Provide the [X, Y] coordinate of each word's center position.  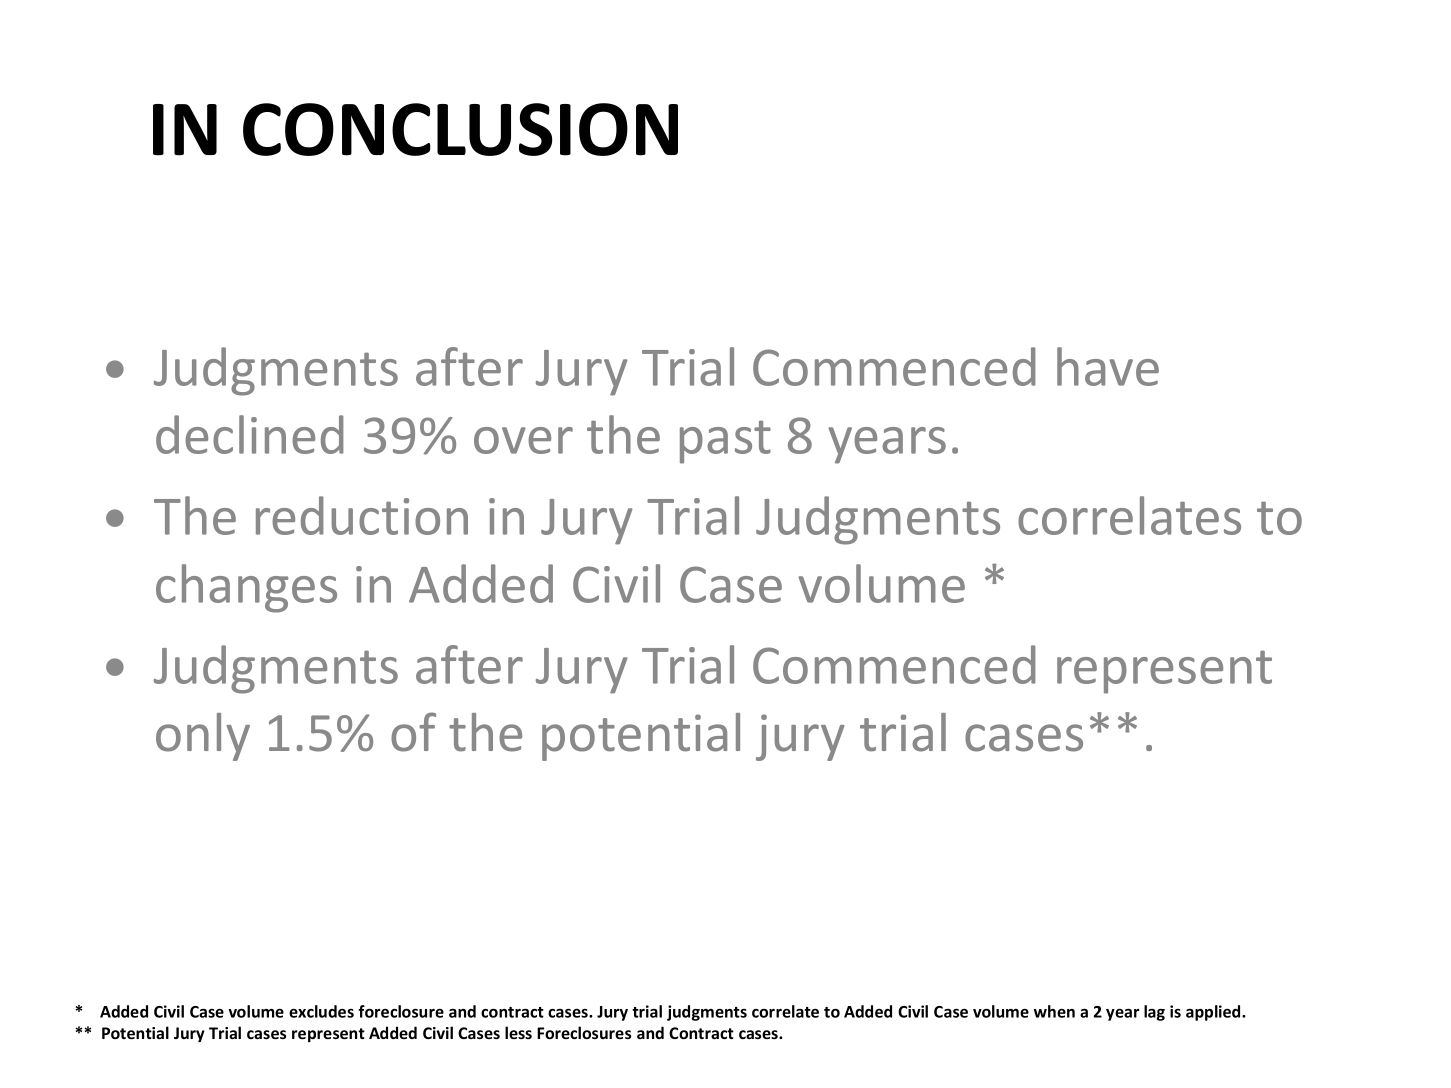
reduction [362, 515]
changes [246, 588]
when [1054, 1011]
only [203, 737]
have [1108, 366]
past [725, 442]
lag [1154, 1013]
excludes [321, 1011]
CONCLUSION [460, 129]
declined [250, 434]
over [523, 440]
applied [1214, 1013]
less [518, 1032]
